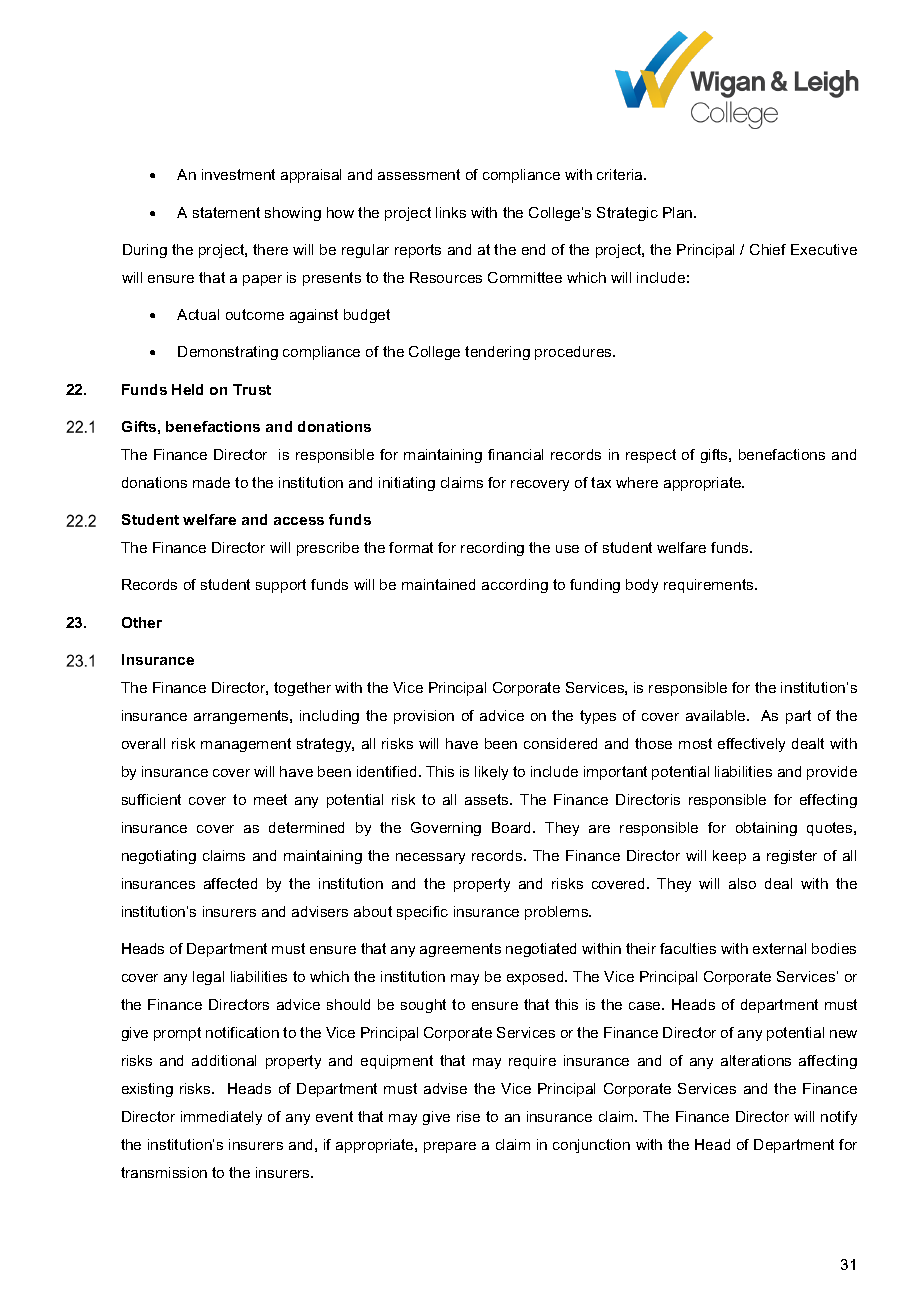 This image has width=924, height=1308. I want to click on links, so click(451, 212).
